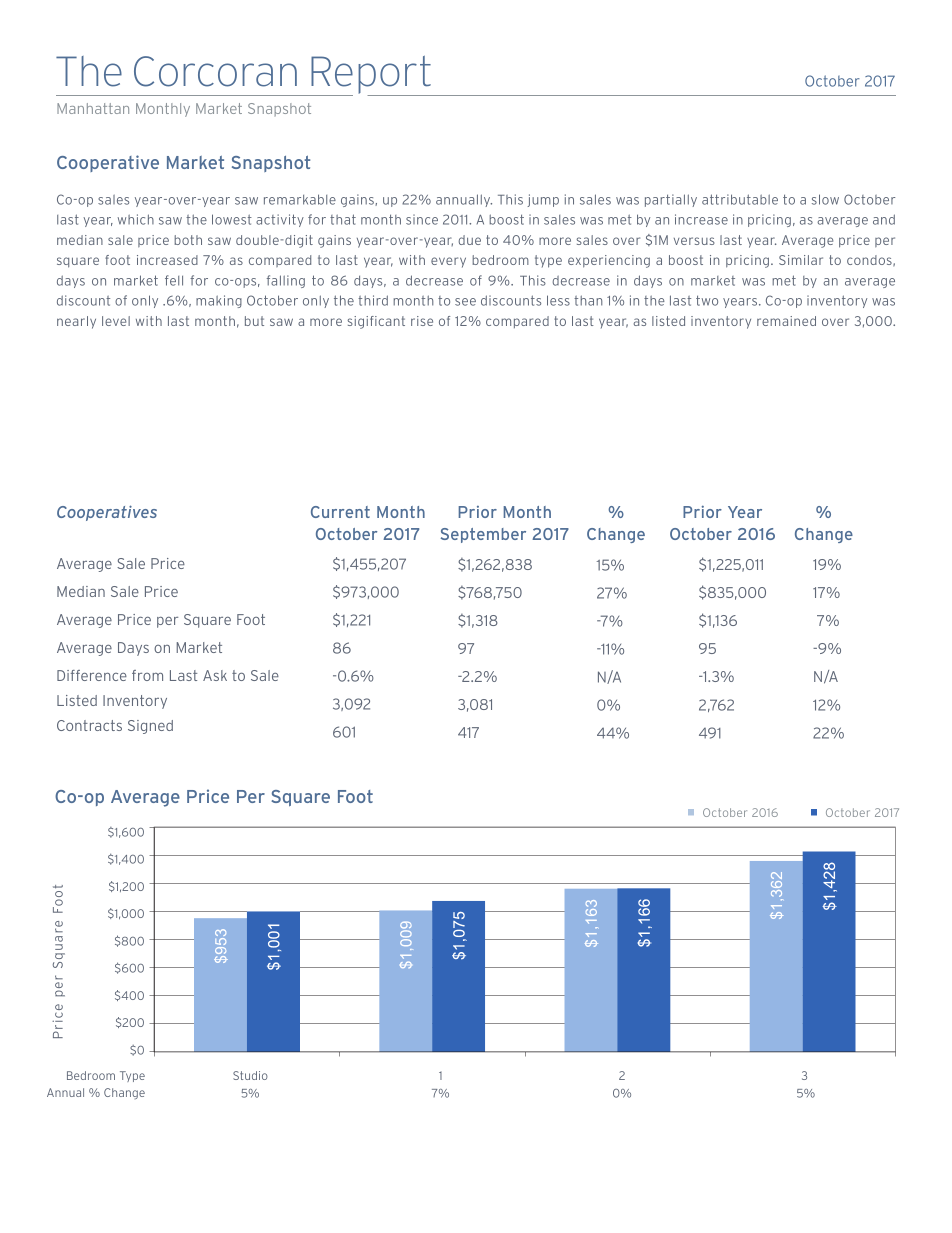 The width and height of the screenshot is (952, 1233). I want to click on Ask, so click(215, 675).
